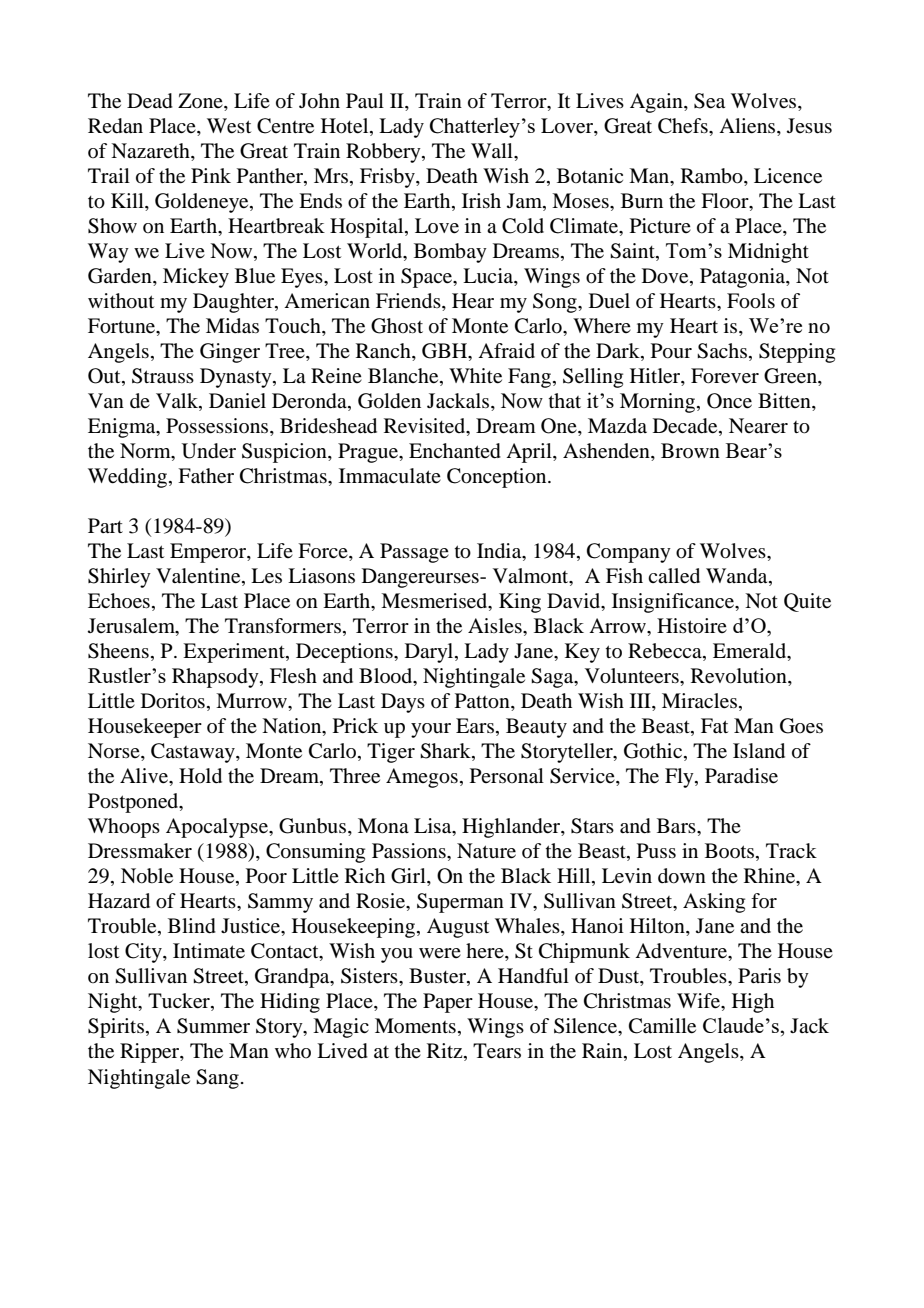 This screenshot has width=924, height=1308. I want to click on Wall, so click(493, 150).
